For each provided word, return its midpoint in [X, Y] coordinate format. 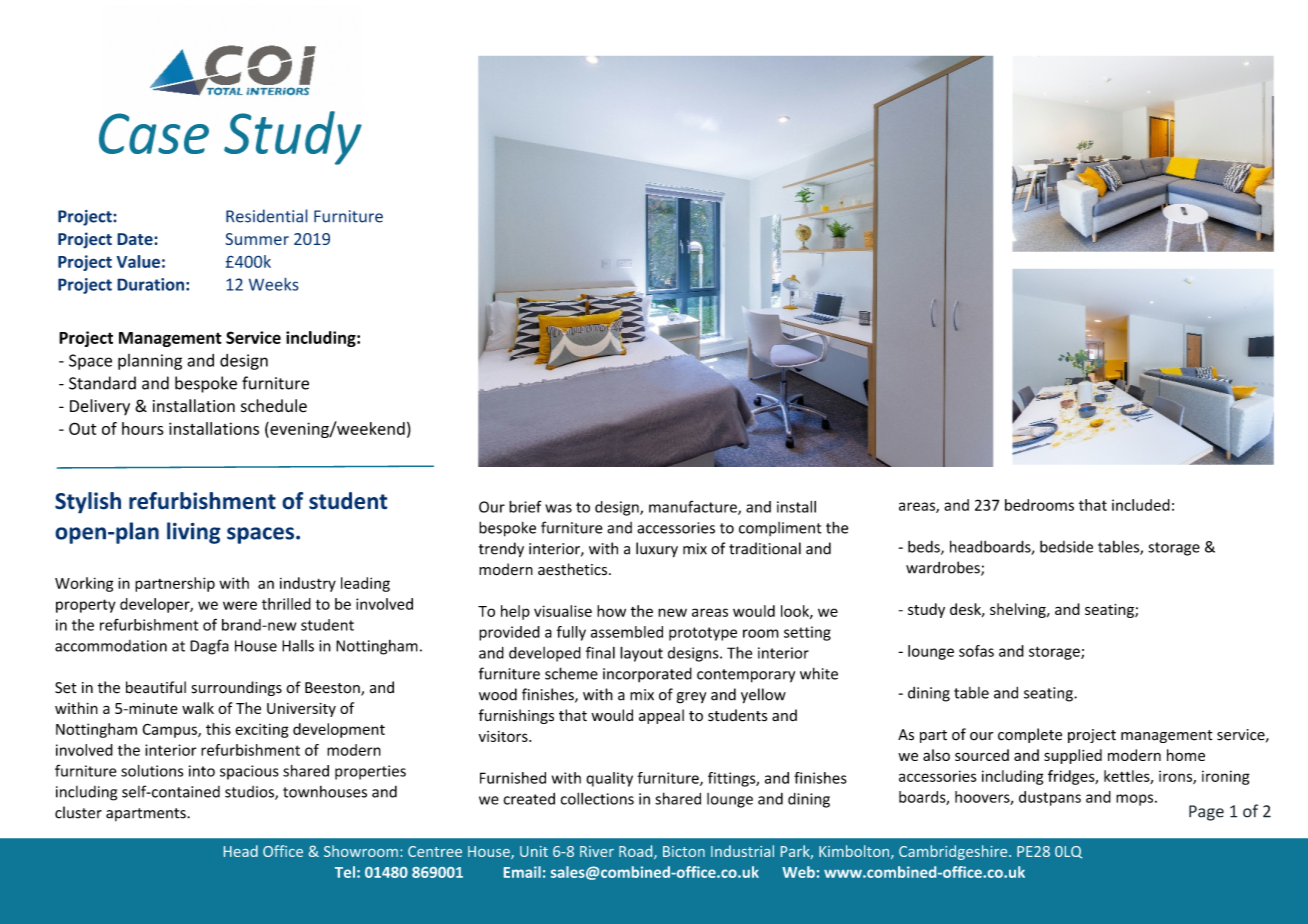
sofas [976, 651]
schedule [274, 406]
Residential [267, 216]
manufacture [694, 507]
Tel [345, 872]
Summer [257, 239]
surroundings [237, 688]
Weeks [274, 284]
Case [154, 133]
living [194, 533]
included [1141, 505]
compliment [780, 529]
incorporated [647, 674]
